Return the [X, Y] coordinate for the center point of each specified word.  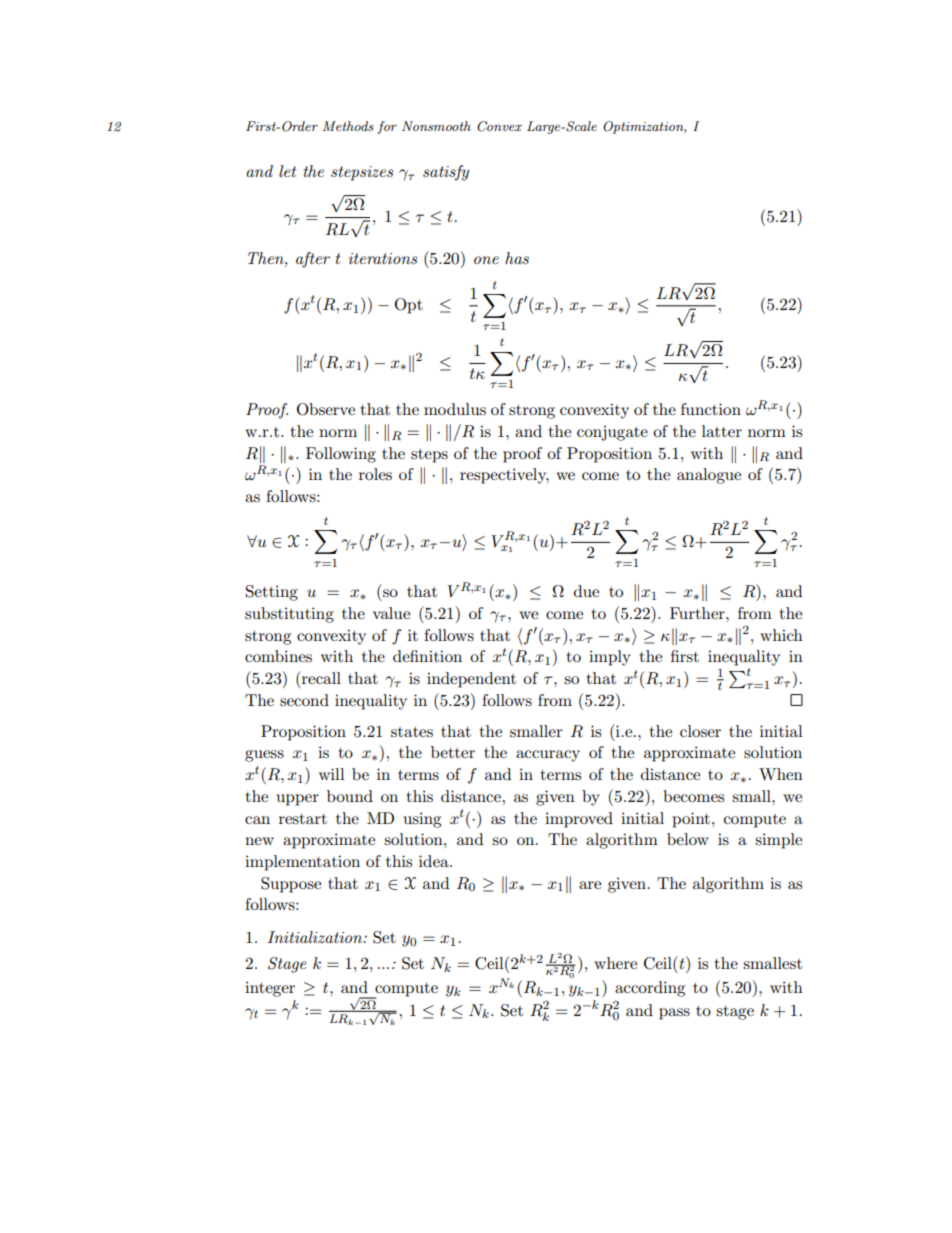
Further [698, 613]
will [332, 774]
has [517, 258]
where [615, 963]
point [691, 820]
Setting [272, 593]
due [586, 591]
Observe [326, 409]
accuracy [548, 756]
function [711, 409]
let [287, 171]
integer [270, 989]
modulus [455, 409]
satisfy [446, 173]
